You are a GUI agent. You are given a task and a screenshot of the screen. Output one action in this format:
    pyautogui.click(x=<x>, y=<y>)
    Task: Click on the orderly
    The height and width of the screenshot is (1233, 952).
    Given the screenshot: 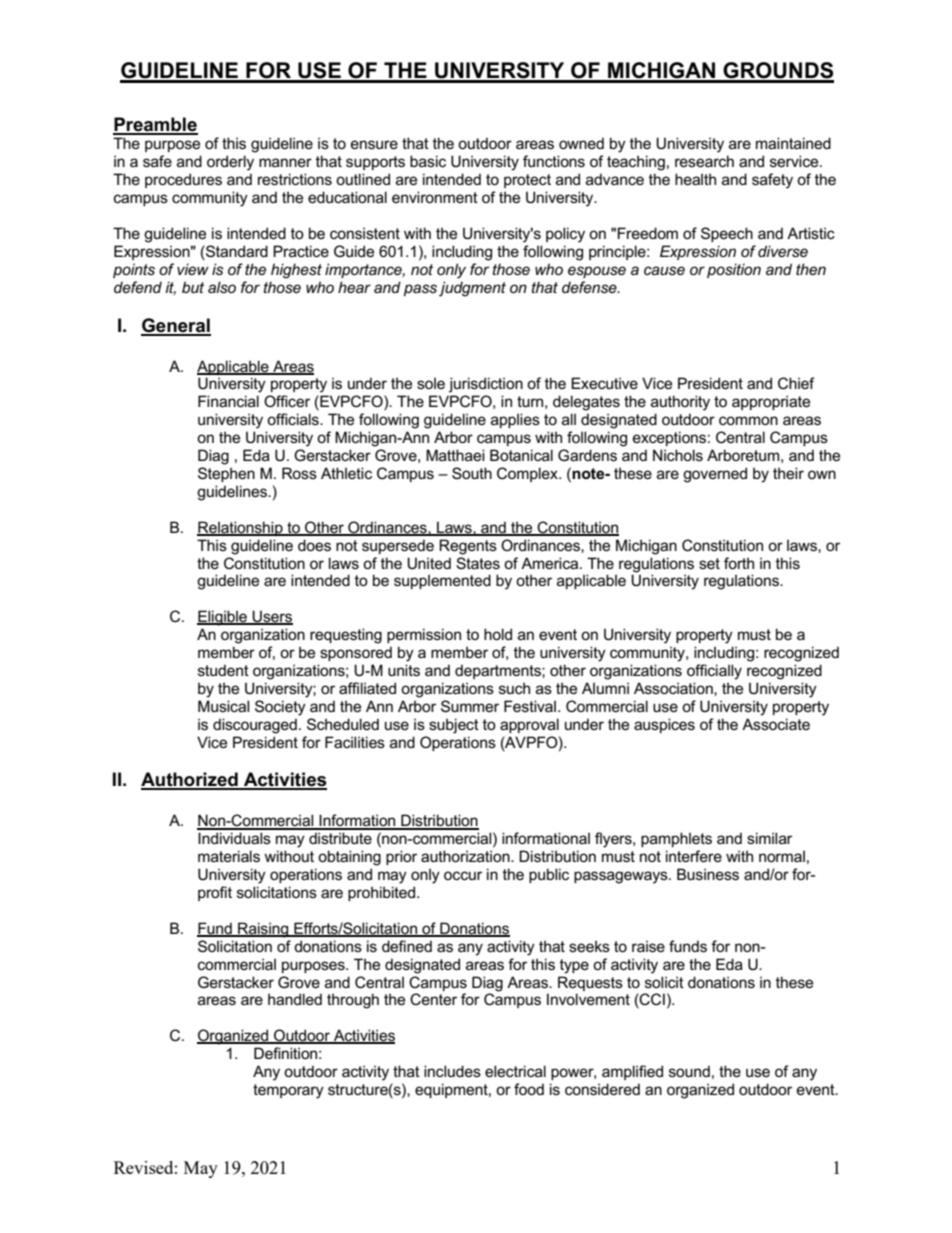 What is the action you would take?
    pyautogui.click(x=230, y=163)
